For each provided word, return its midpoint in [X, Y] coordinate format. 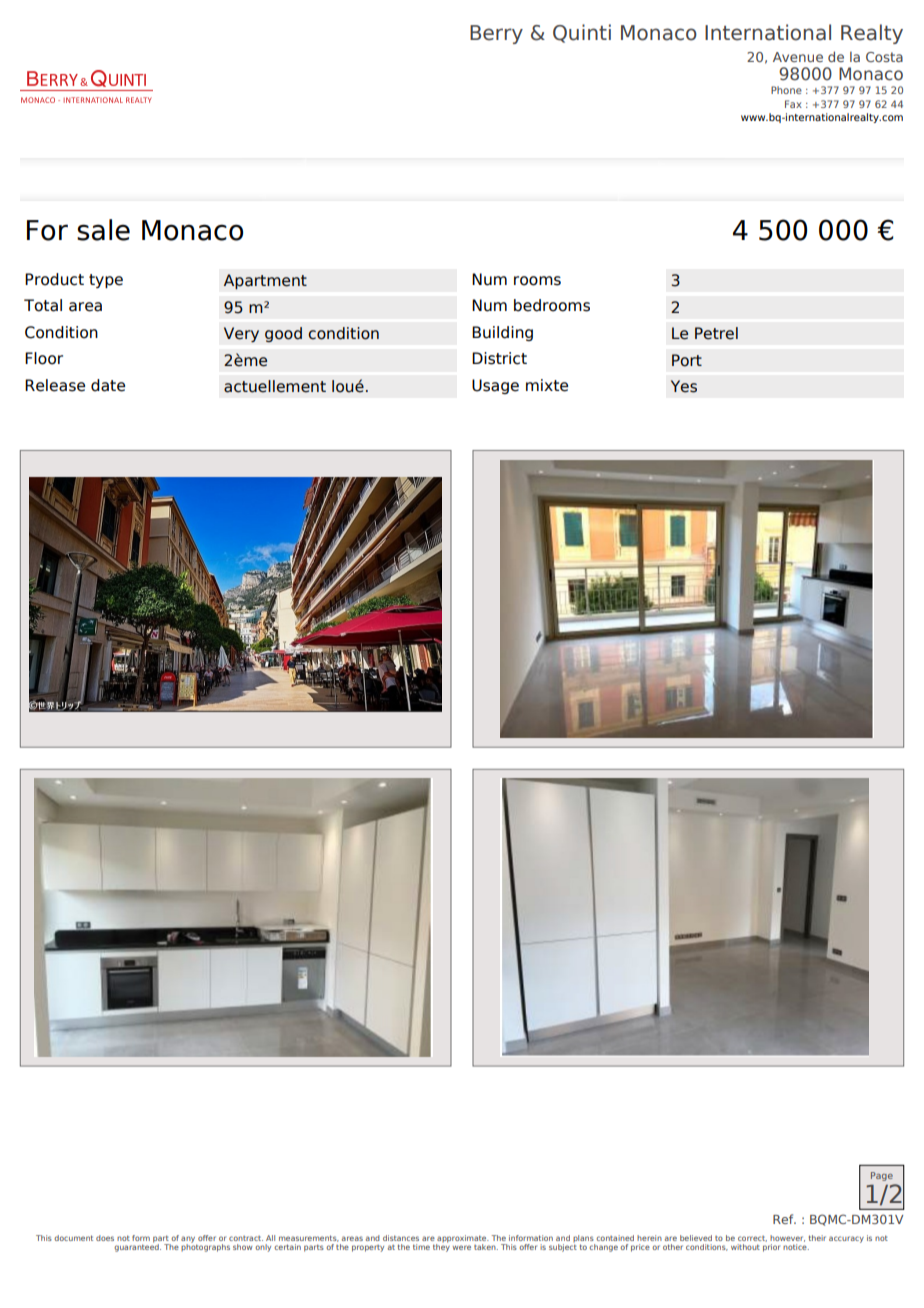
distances [401, 1238]
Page [882, 1176]
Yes [684, 386]
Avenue [798, 57]
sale [103, 230]
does [105, 1238]
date [108, 385]
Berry [496, 34]
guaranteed [137, 1247]
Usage [495, 386]
